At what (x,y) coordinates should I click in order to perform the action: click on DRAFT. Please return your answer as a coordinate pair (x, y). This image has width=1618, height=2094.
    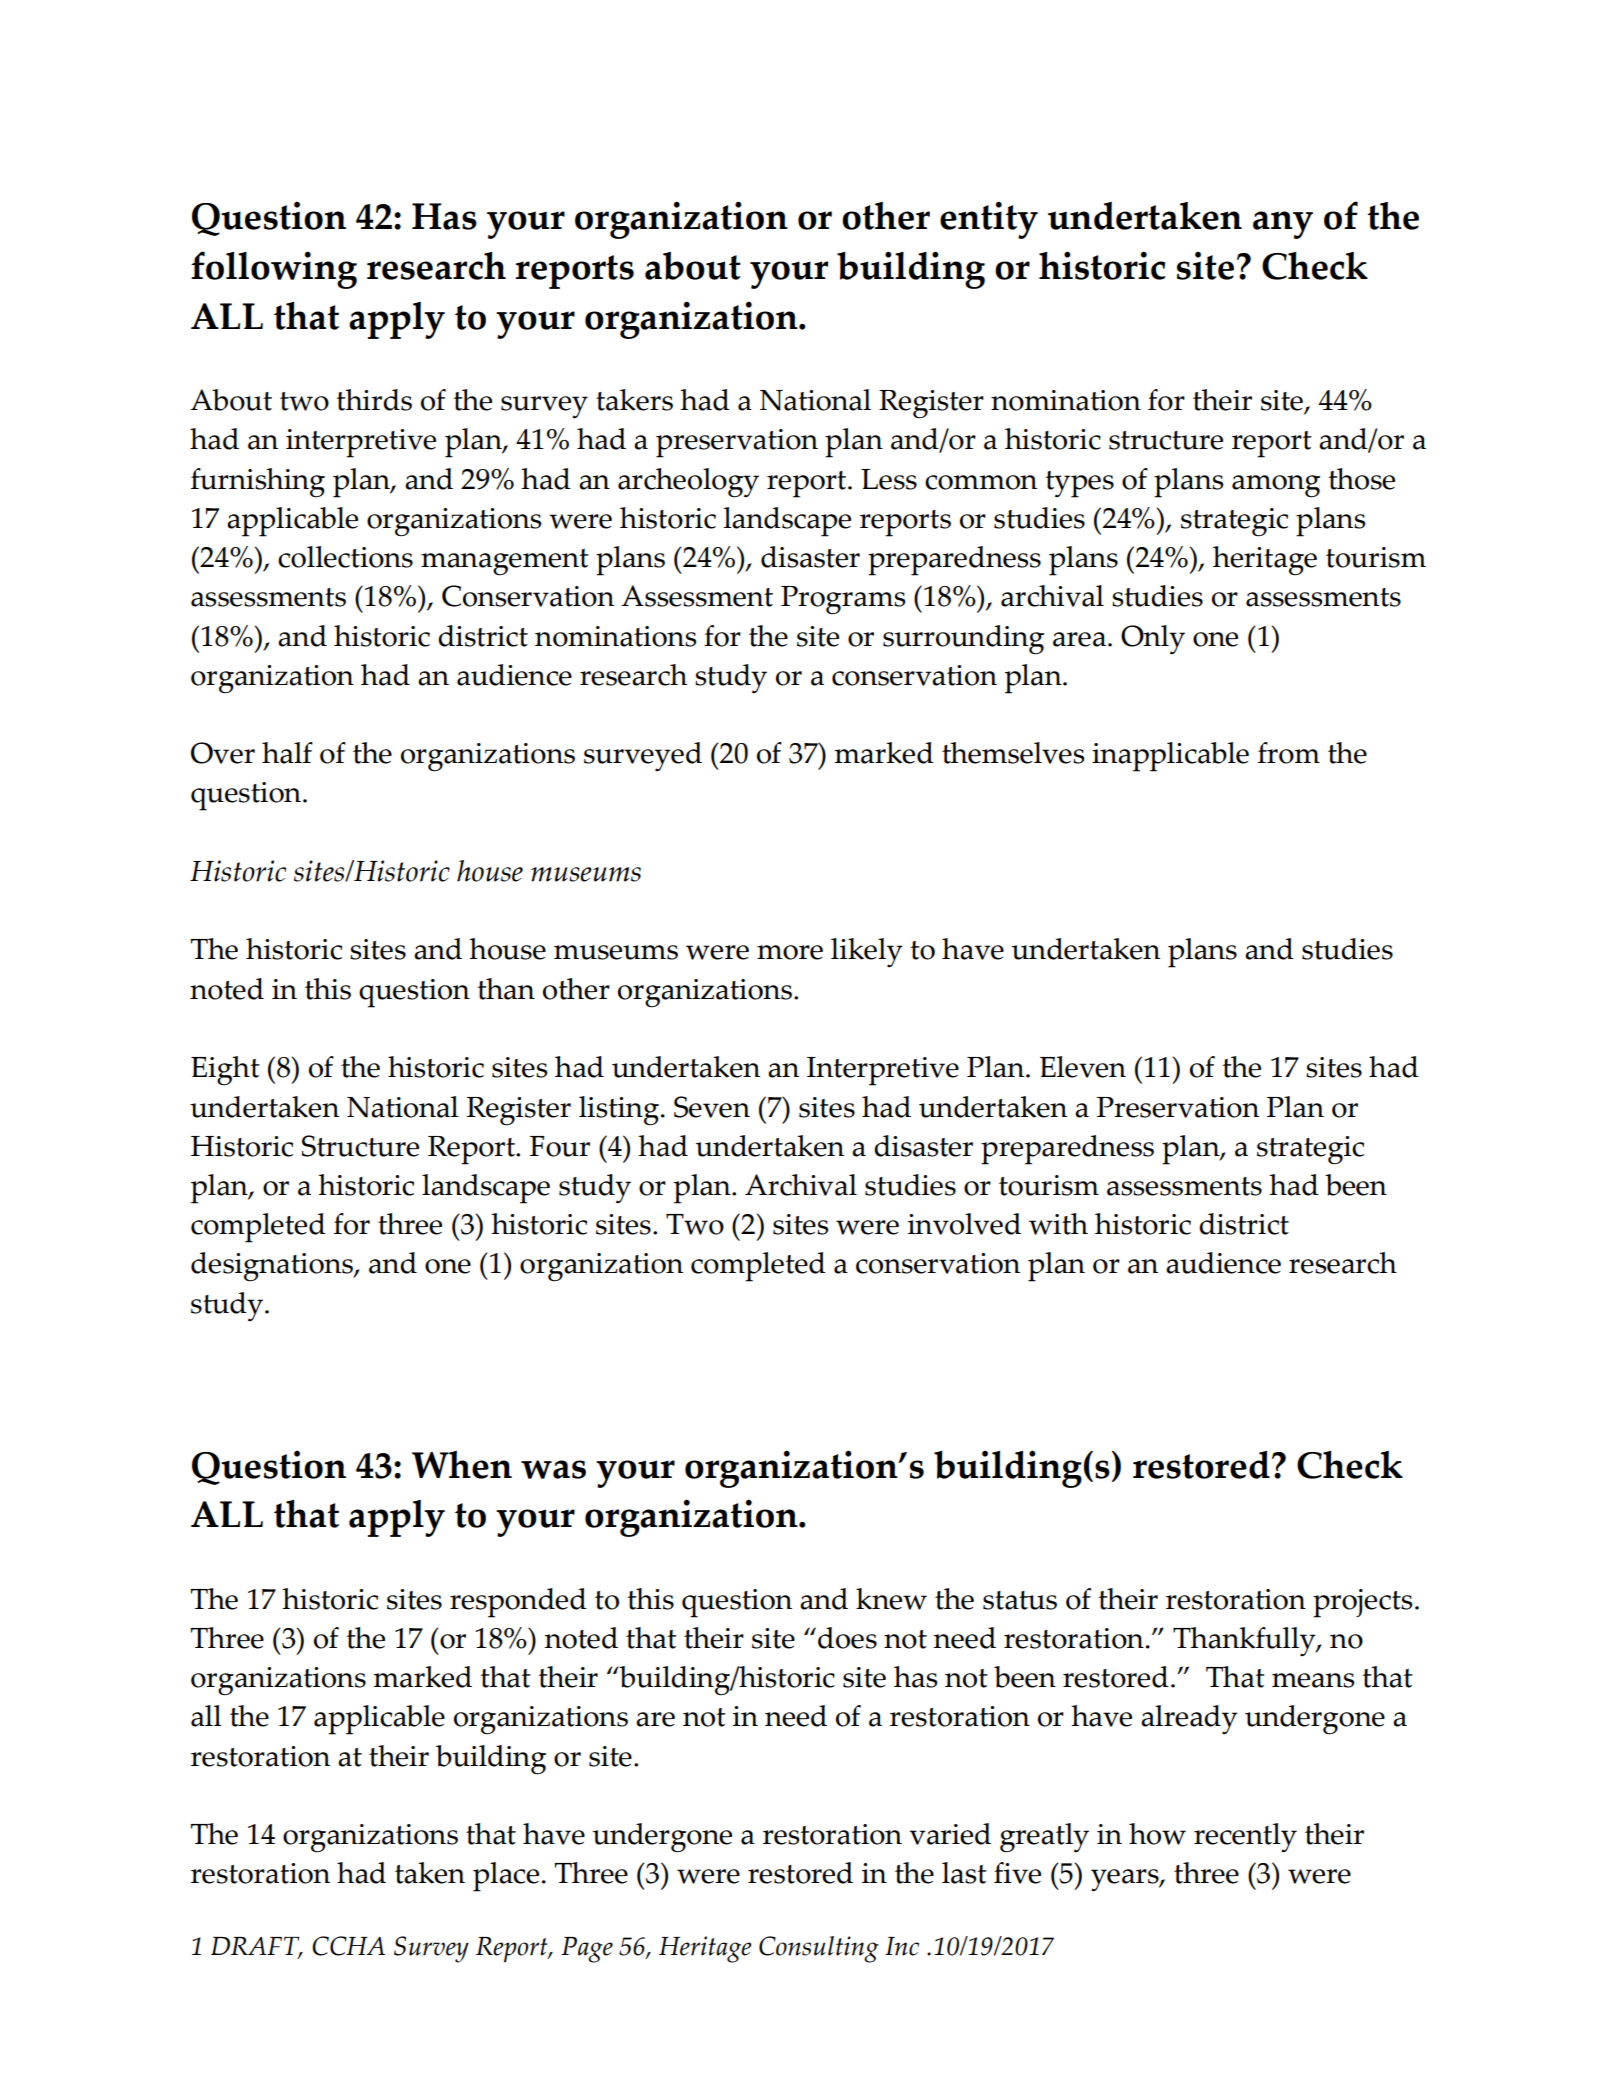
    Looking at the image, I should click on (256, 1948).
